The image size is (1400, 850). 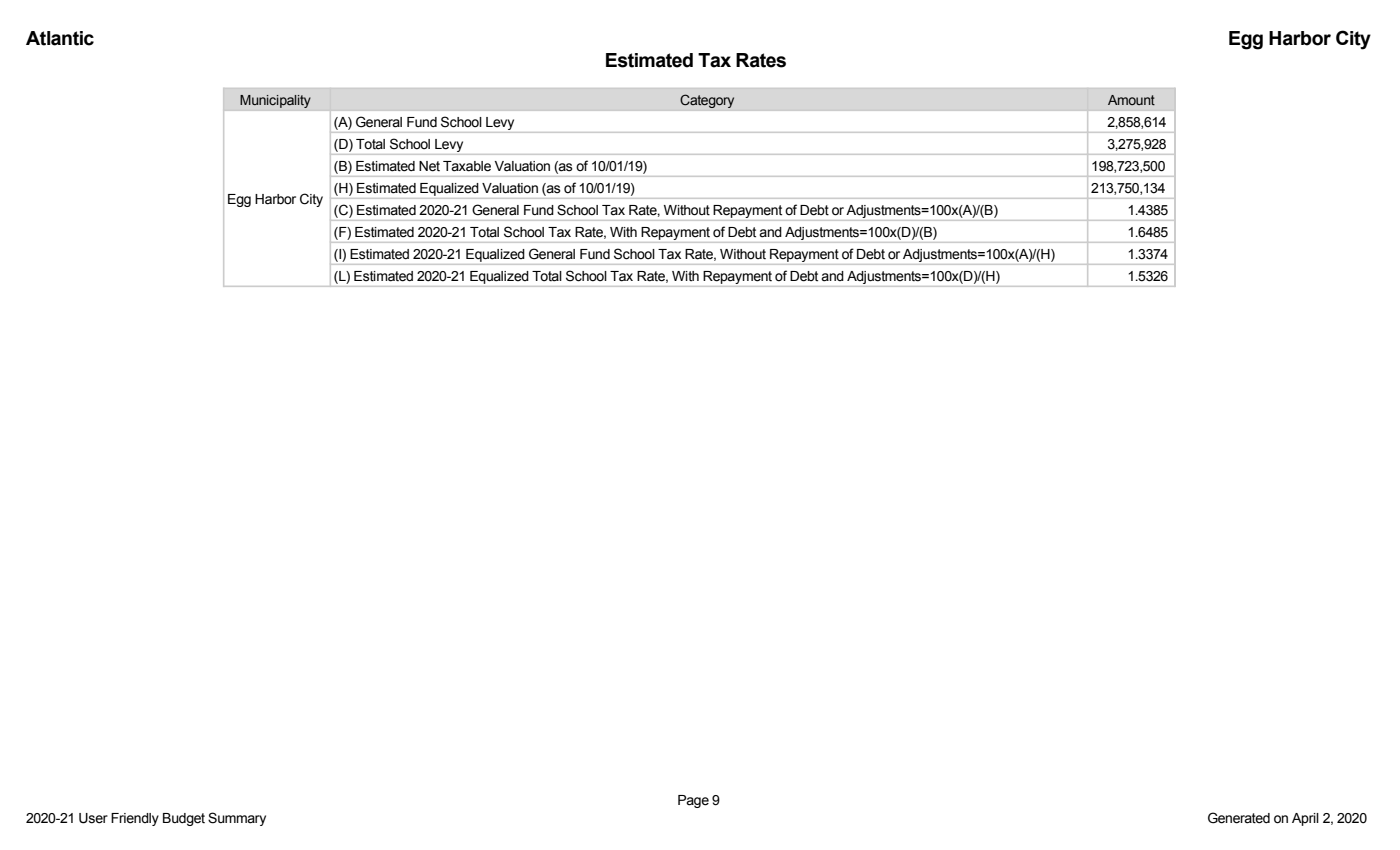 What do you see at coordinates (1305, 819) in the screenshot?
I see `April` at bounding box center [1305, 819].
